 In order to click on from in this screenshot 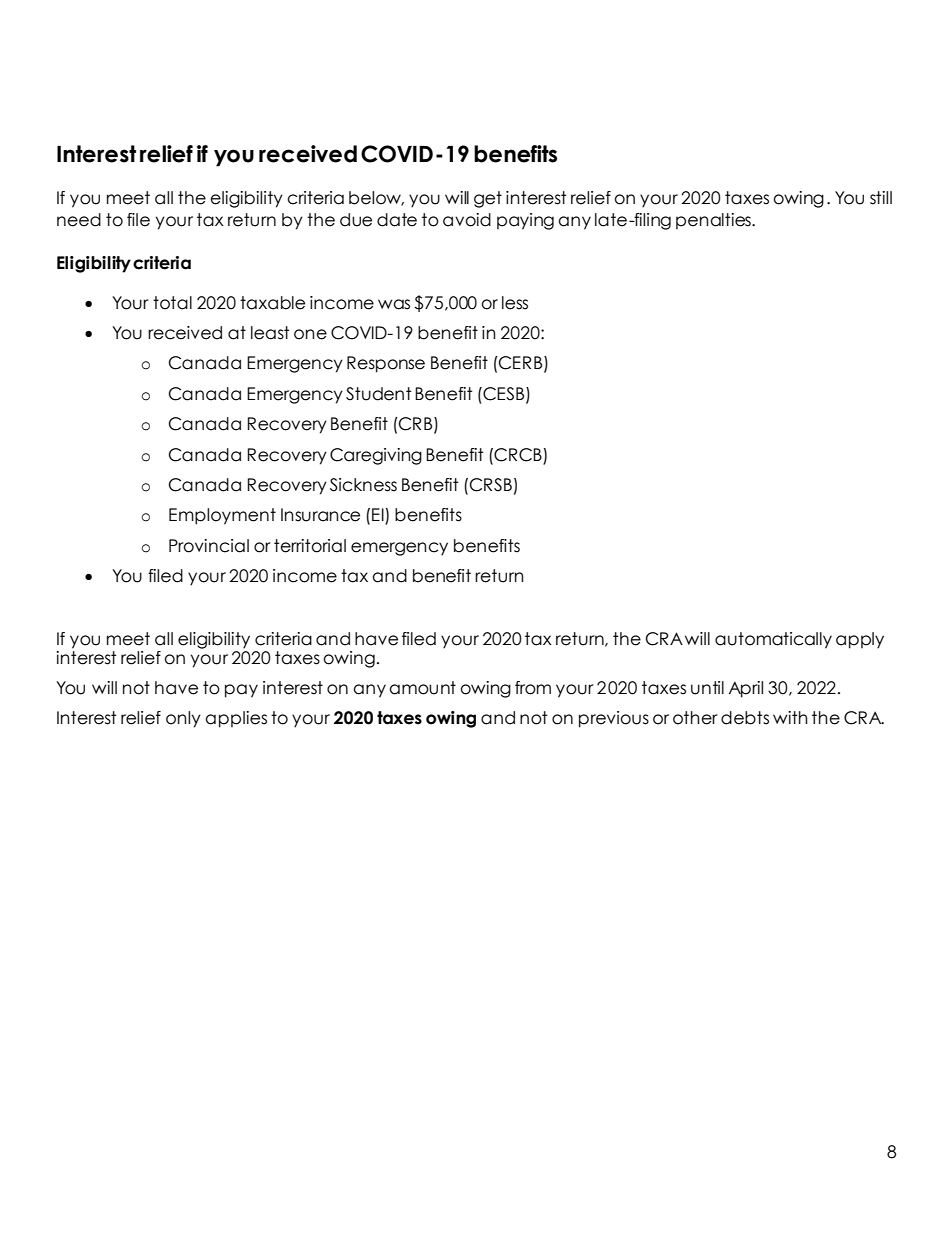, I will do `click(533, 688)`.
